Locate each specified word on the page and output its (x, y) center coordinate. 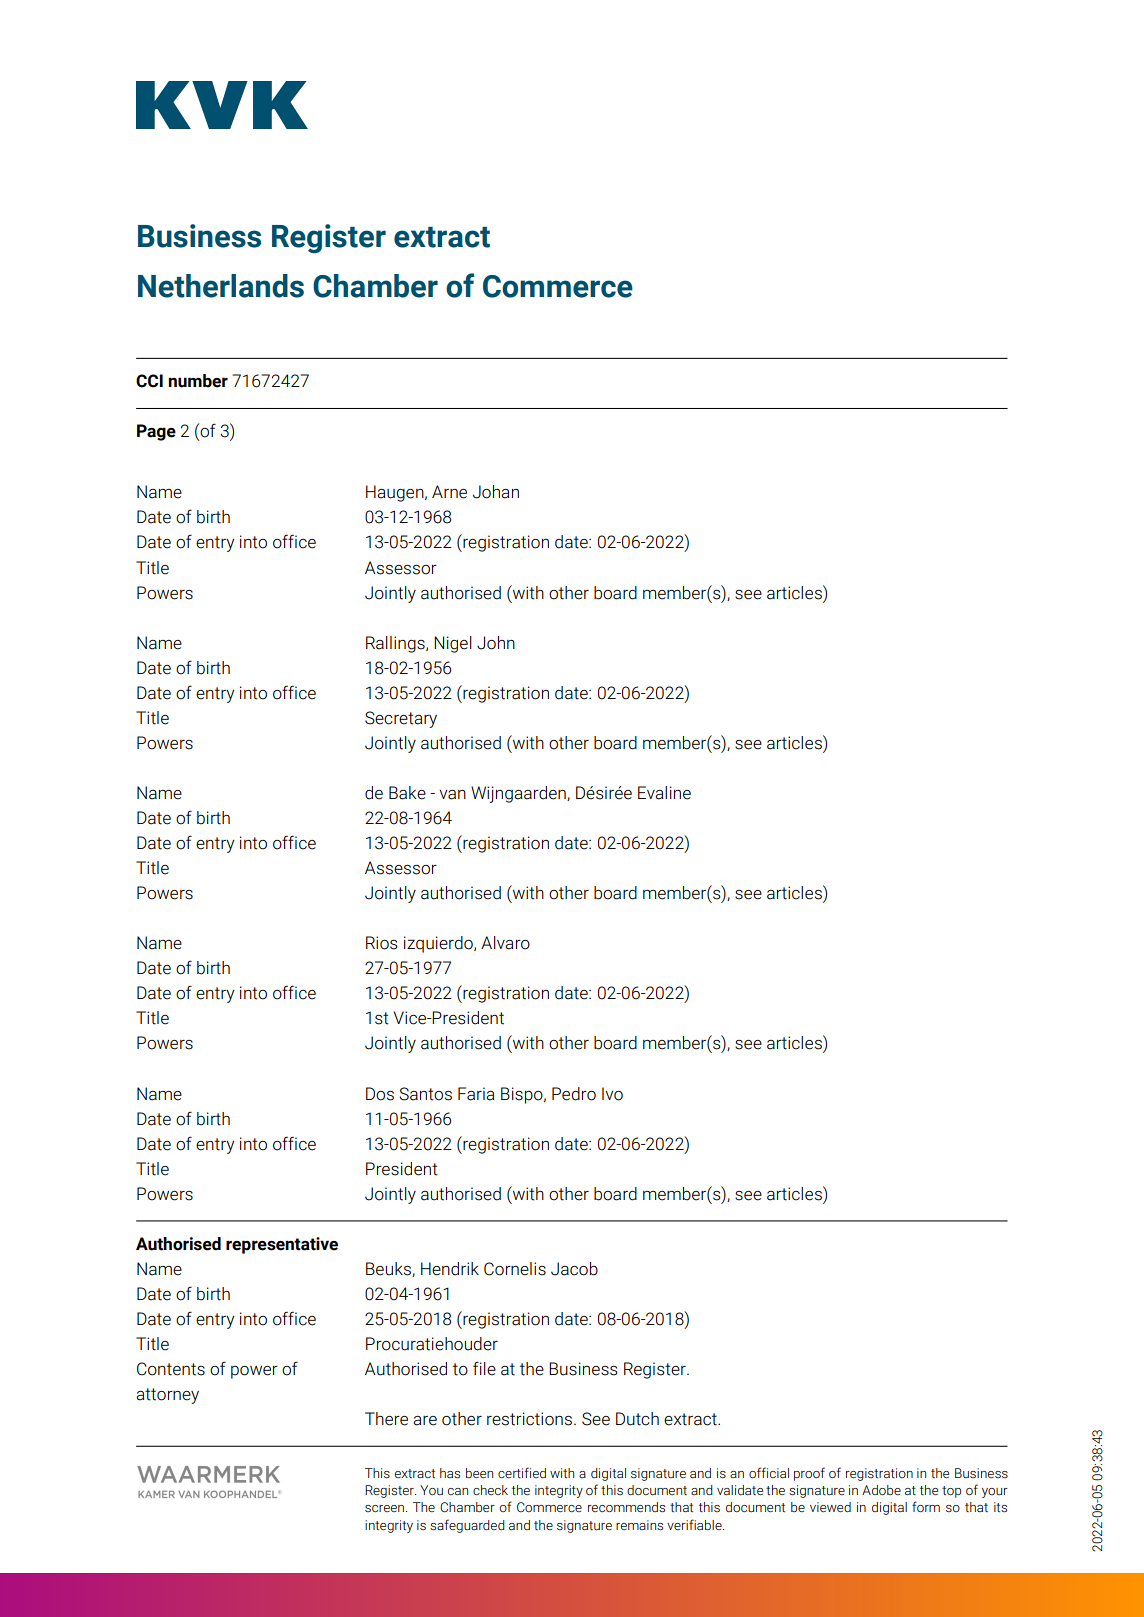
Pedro (574, 1094)
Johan (496, 492)
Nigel (453, 644)
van (452, 795)
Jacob (574, 1269)
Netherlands (221, 286)
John (496, 643)
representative (282, 1245)
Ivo (612, 1094)
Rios (382, 943)
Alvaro (505, 943)
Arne (449, 492)
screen (386, 1509)
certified (522, 1473)
